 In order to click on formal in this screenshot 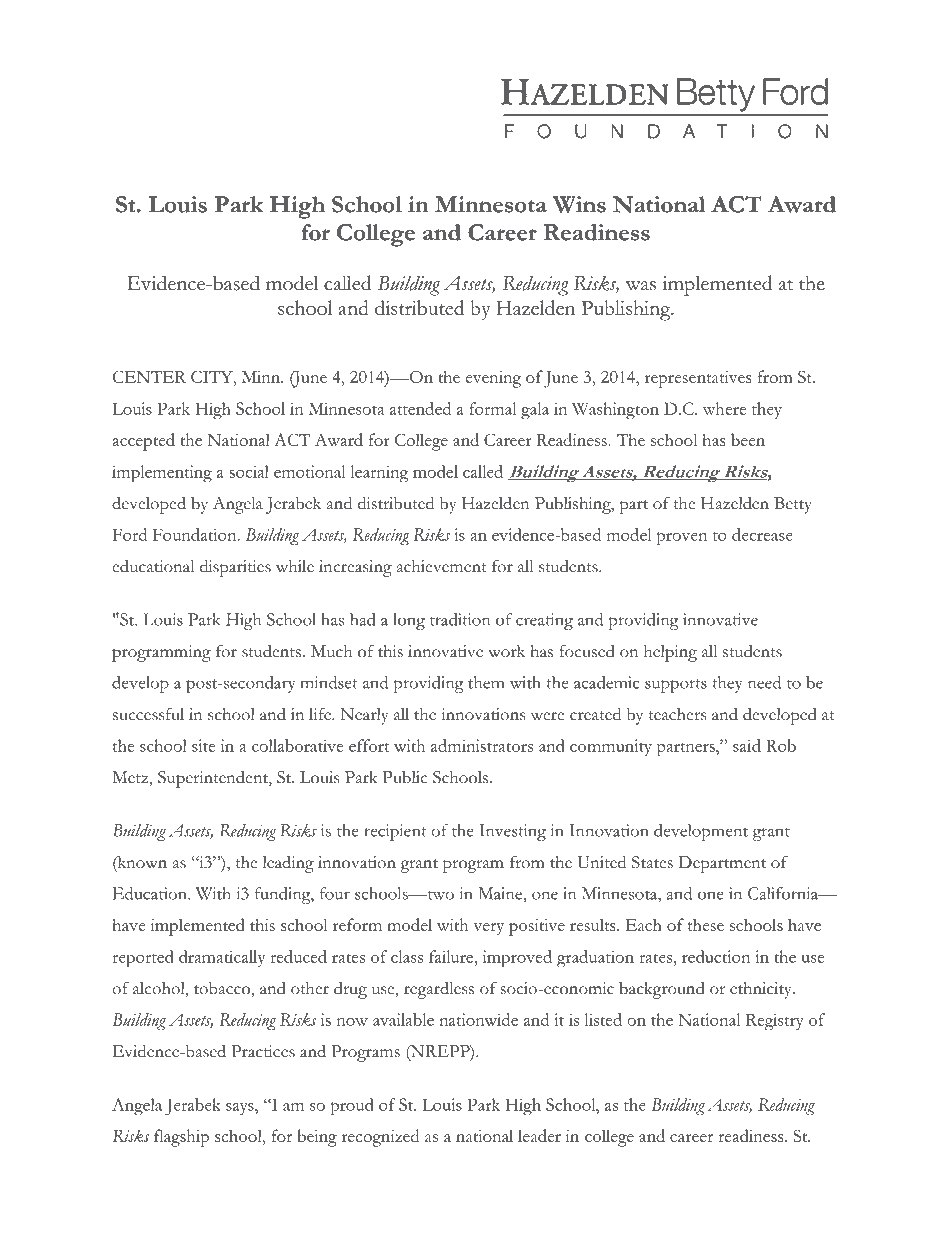, I will do `click(492, 408)`.
